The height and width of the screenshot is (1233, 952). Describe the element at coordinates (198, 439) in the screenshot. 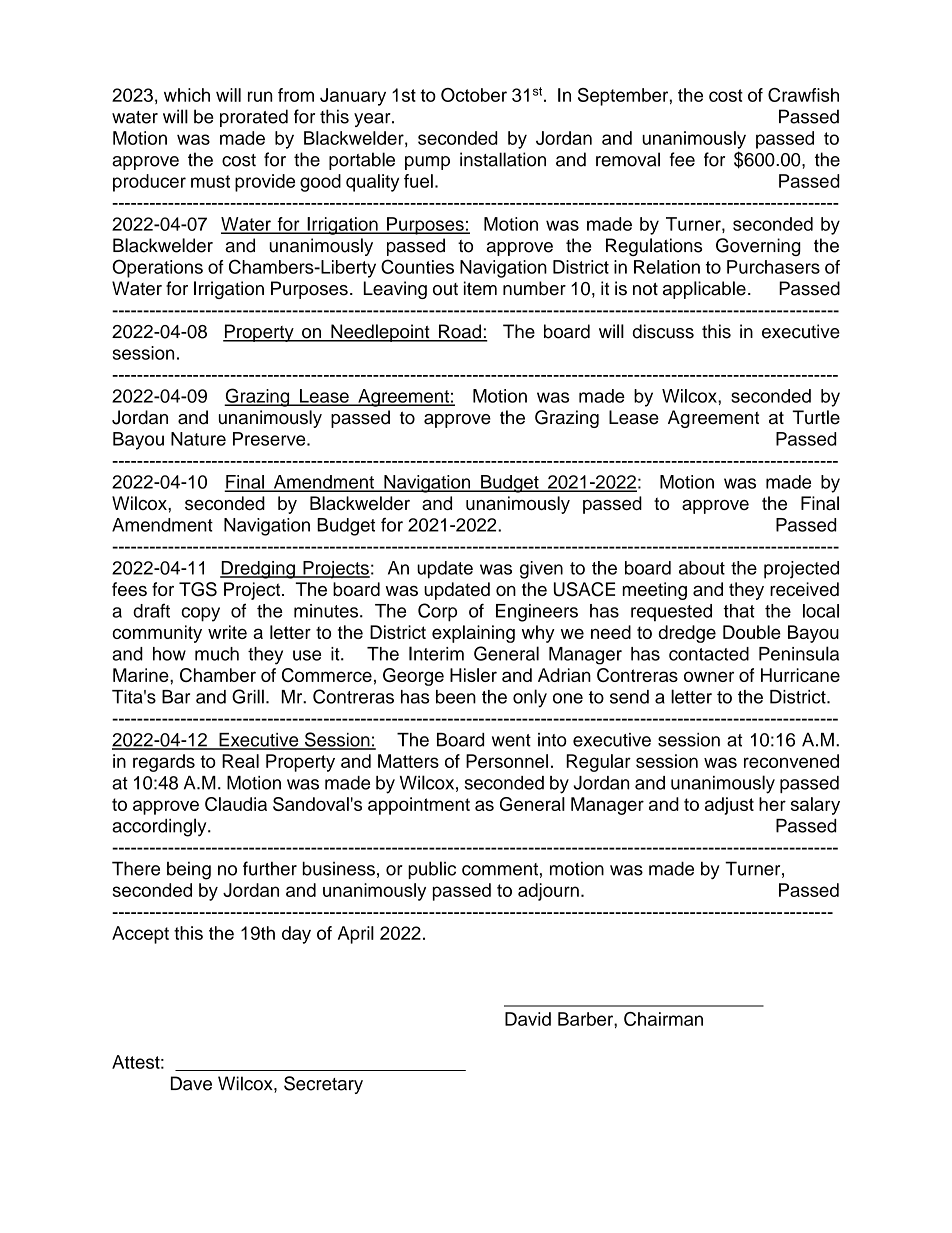

I see `Nature` at that location.
